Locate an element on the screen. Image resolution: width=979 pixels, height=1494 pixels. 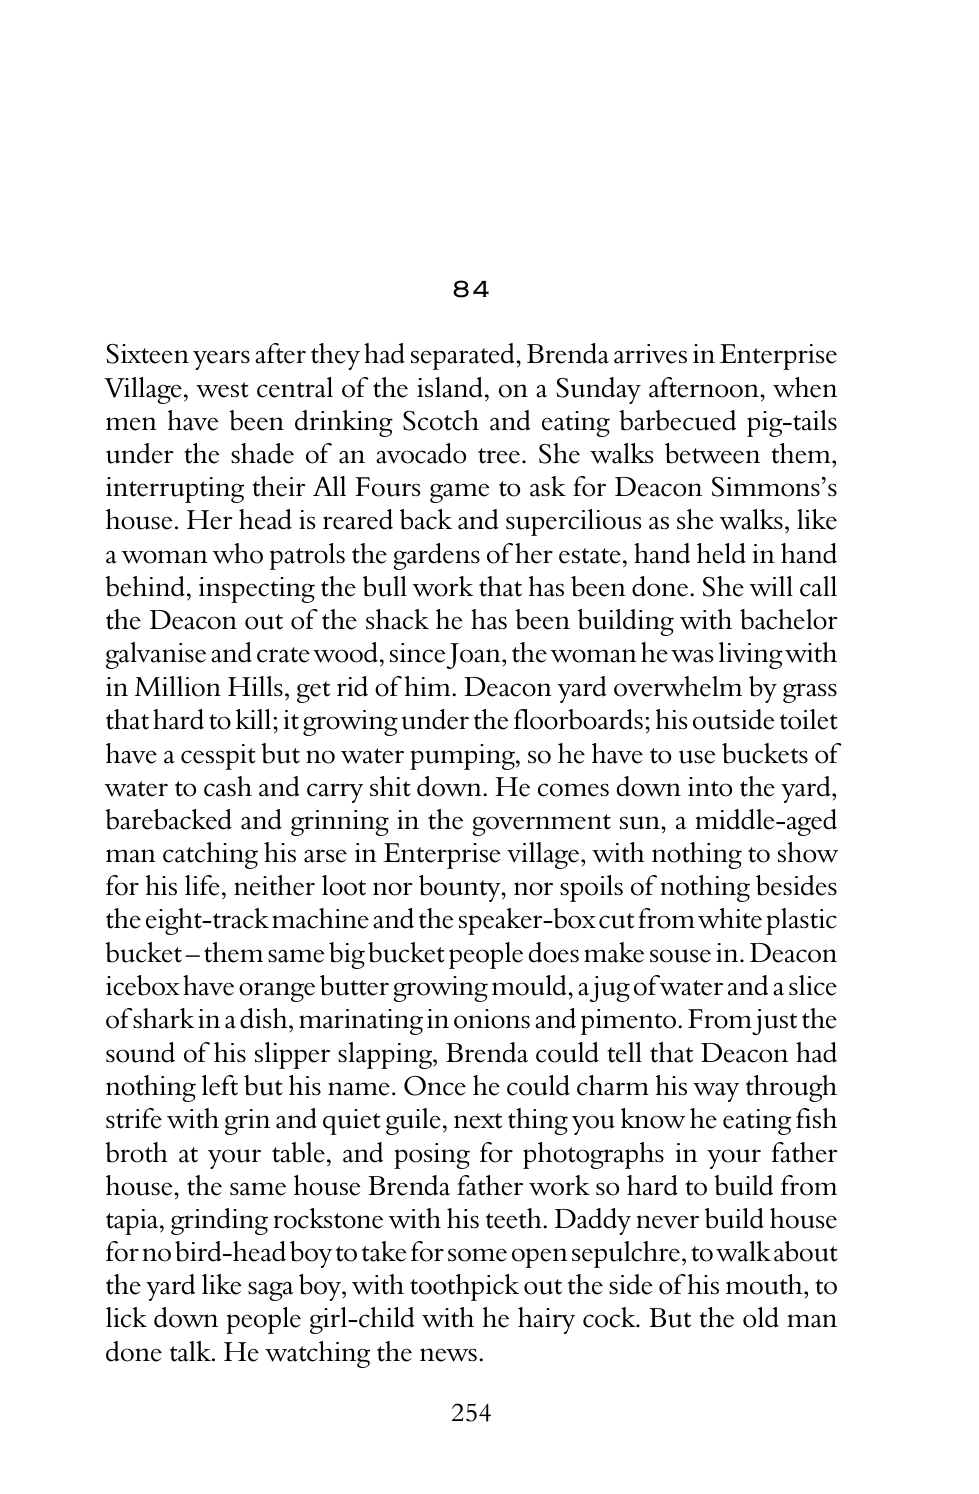
when is located at coordinates (805, 387).
